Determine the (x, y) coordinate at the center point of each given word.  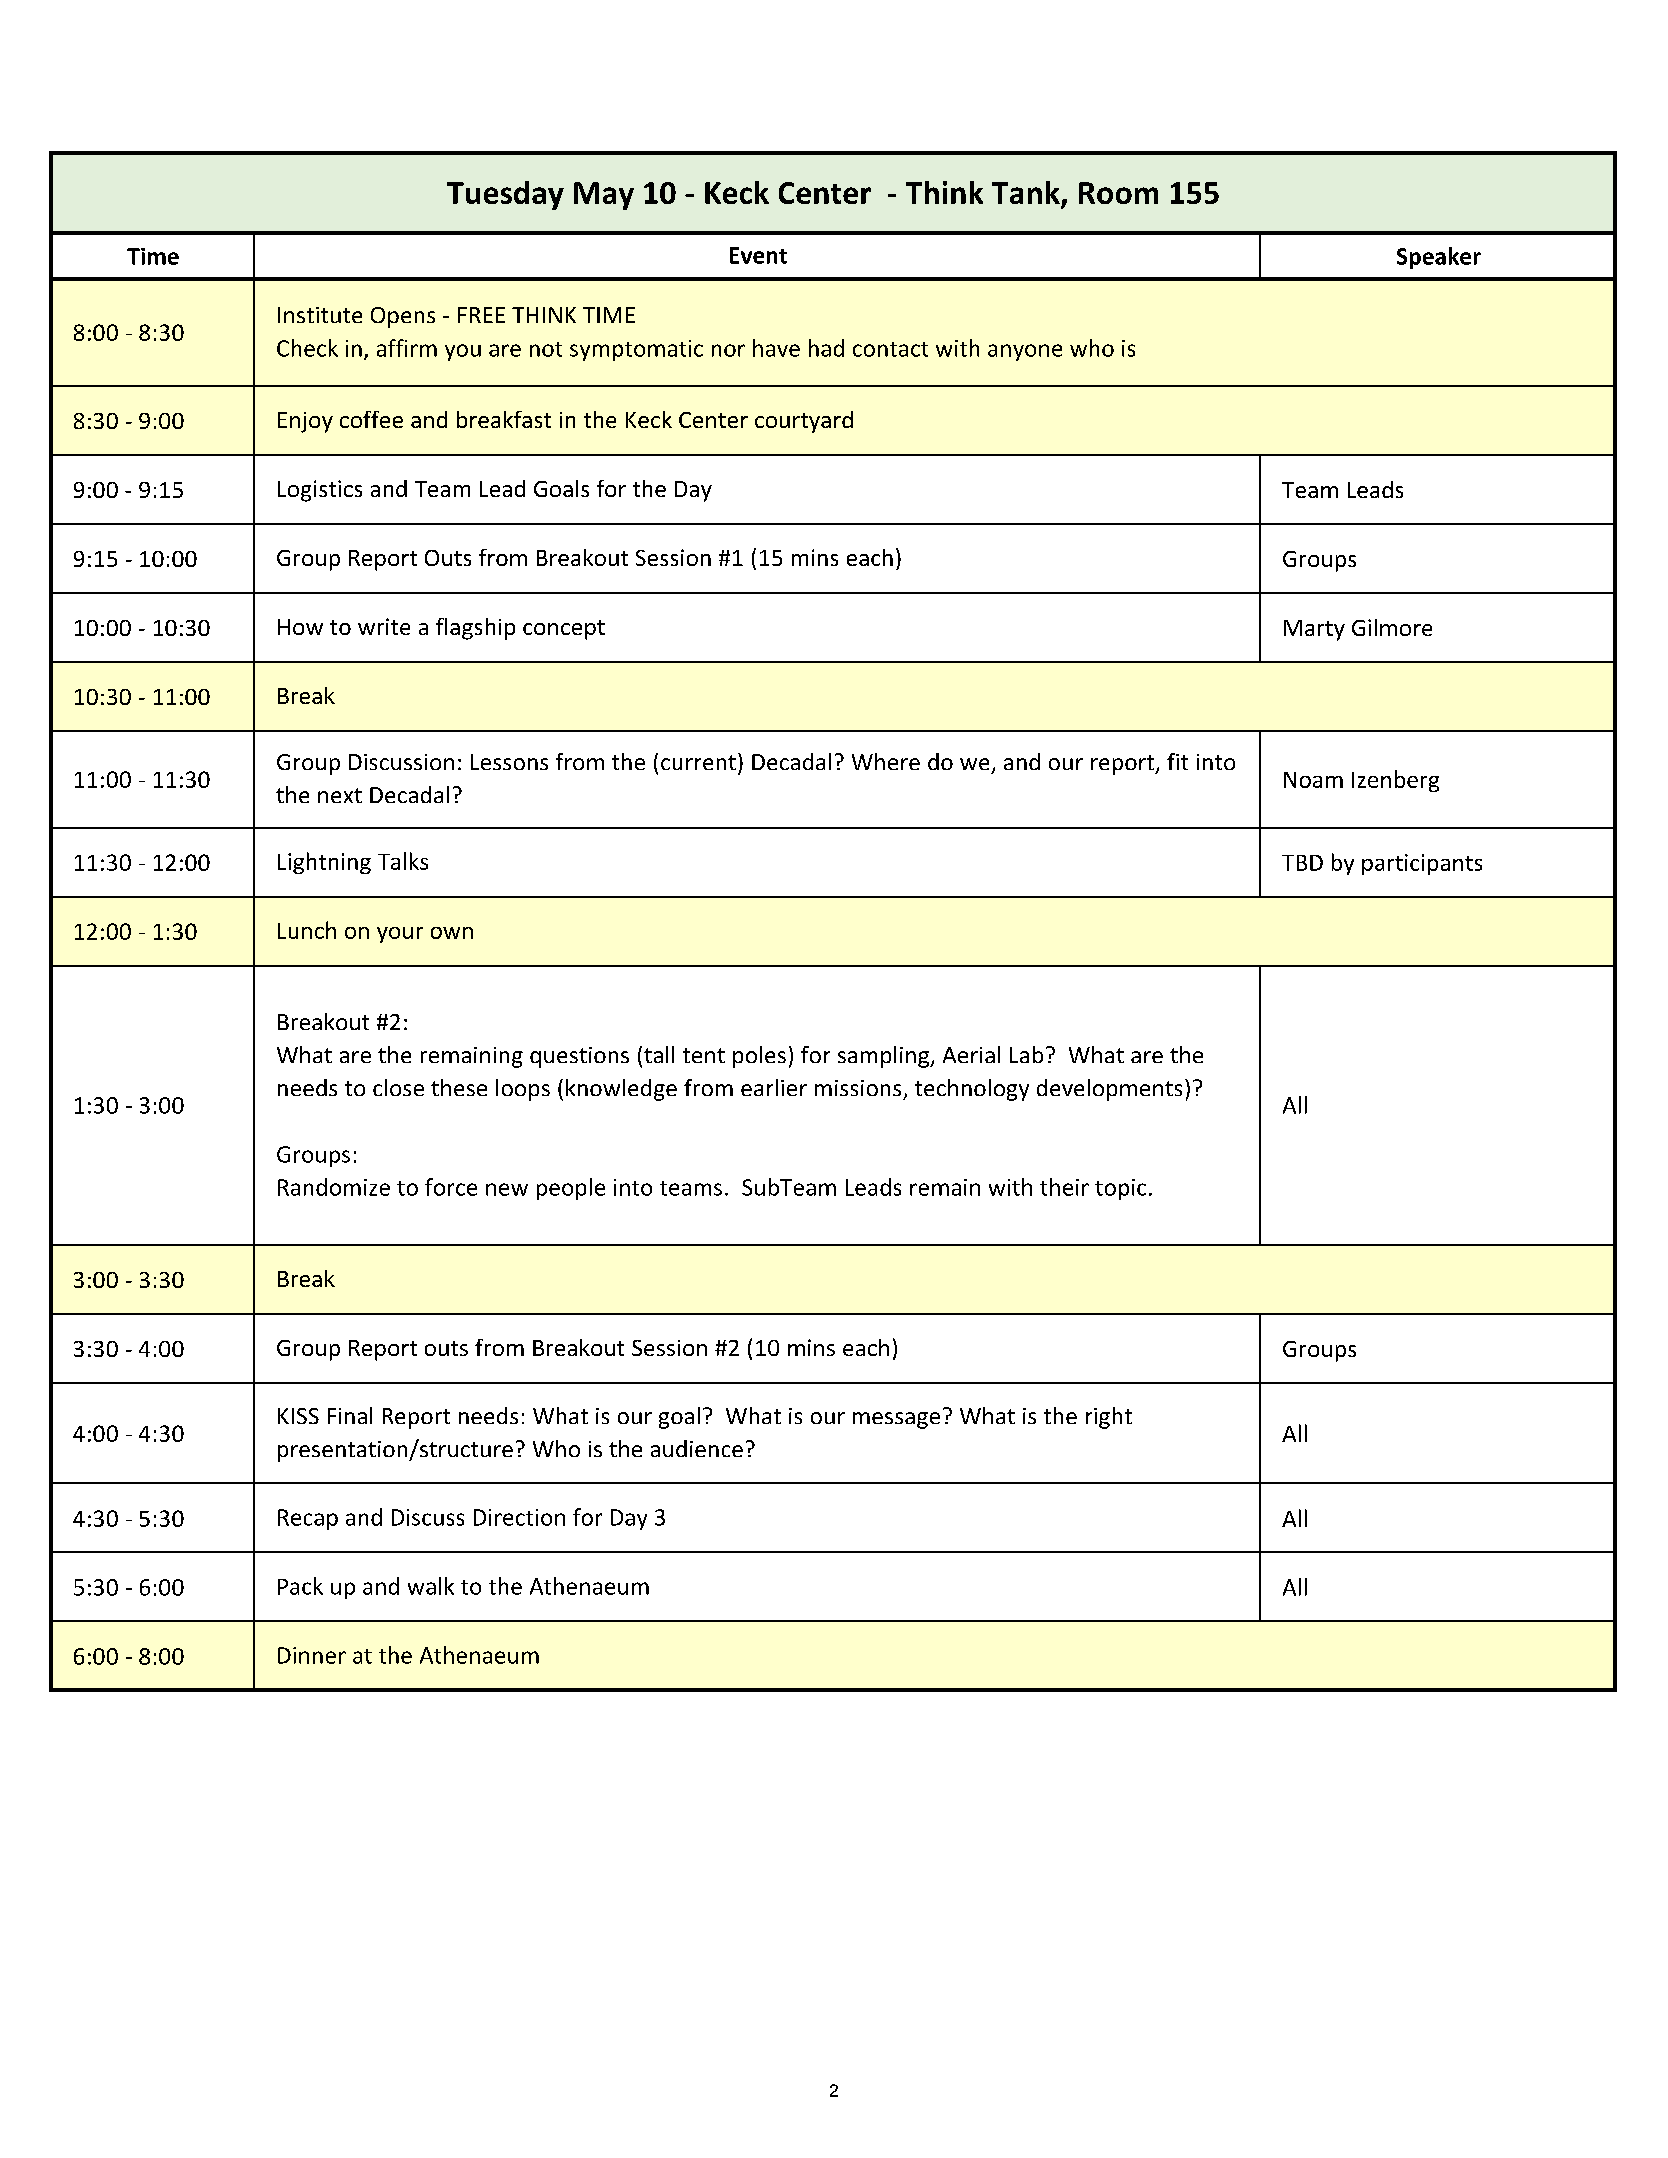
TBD (1302, 863)
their (1064, 1187)
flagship (475, 629)
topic (1120, 1189)
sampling (884, 1057)
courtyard (804, 422)
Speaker (1439, 258)
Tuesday (505, 195)
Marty (1314, 630)
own (452, 933)
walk (431, 1586)
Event (758, 255)
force (451, 1187)
